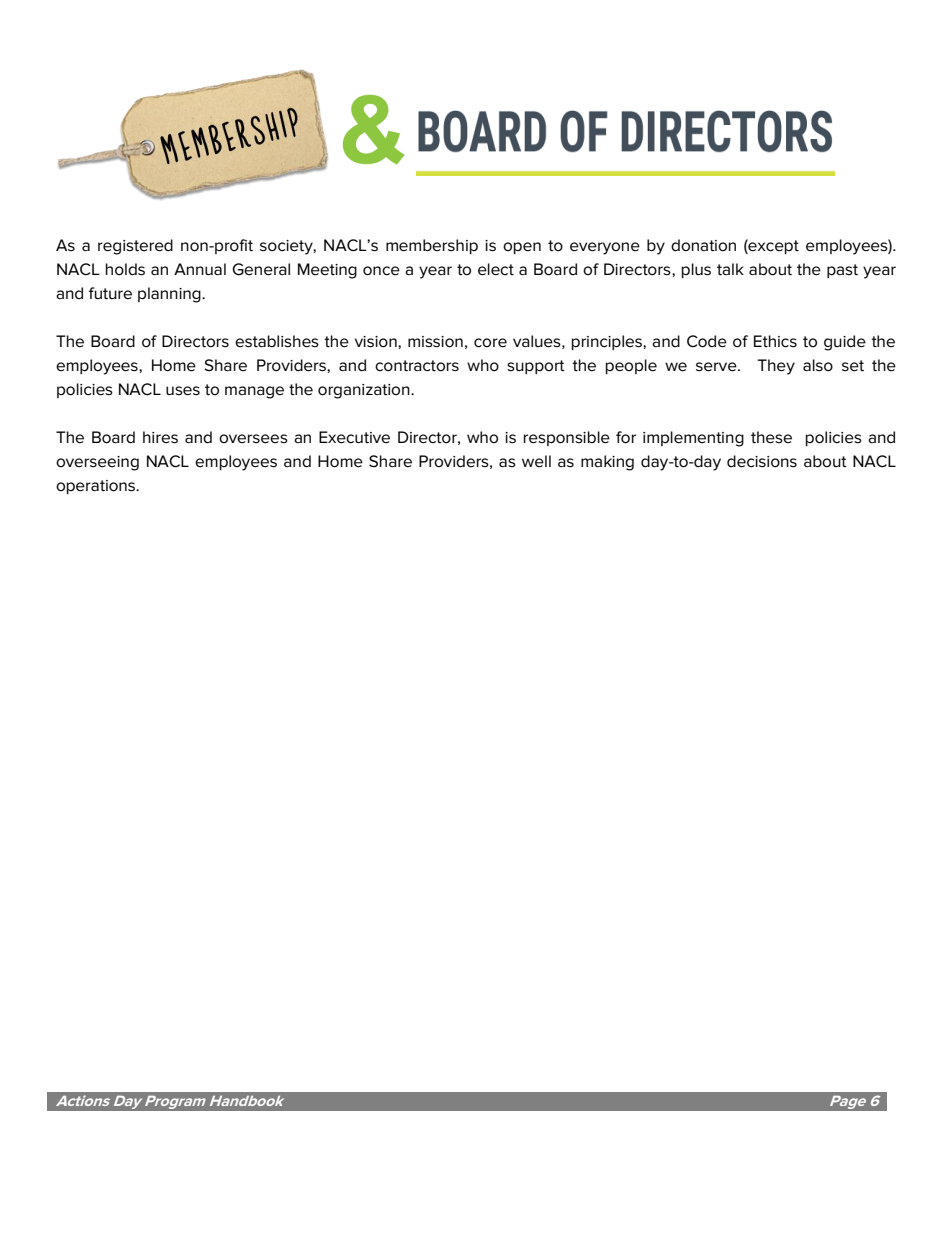  I want to click on operations, so click(97, 487).
